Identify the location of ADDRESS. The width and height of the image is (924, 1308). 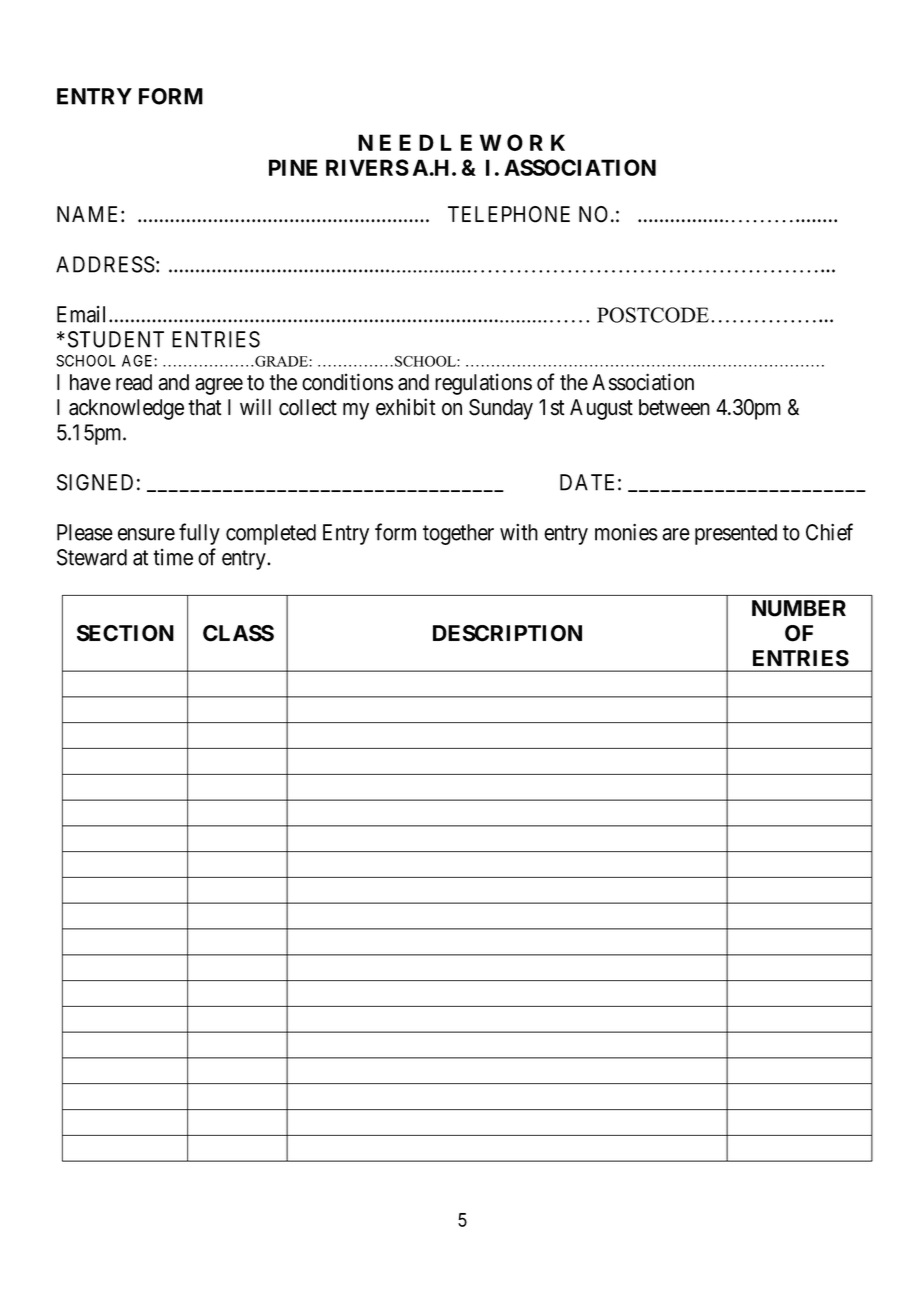
(105, 264).
